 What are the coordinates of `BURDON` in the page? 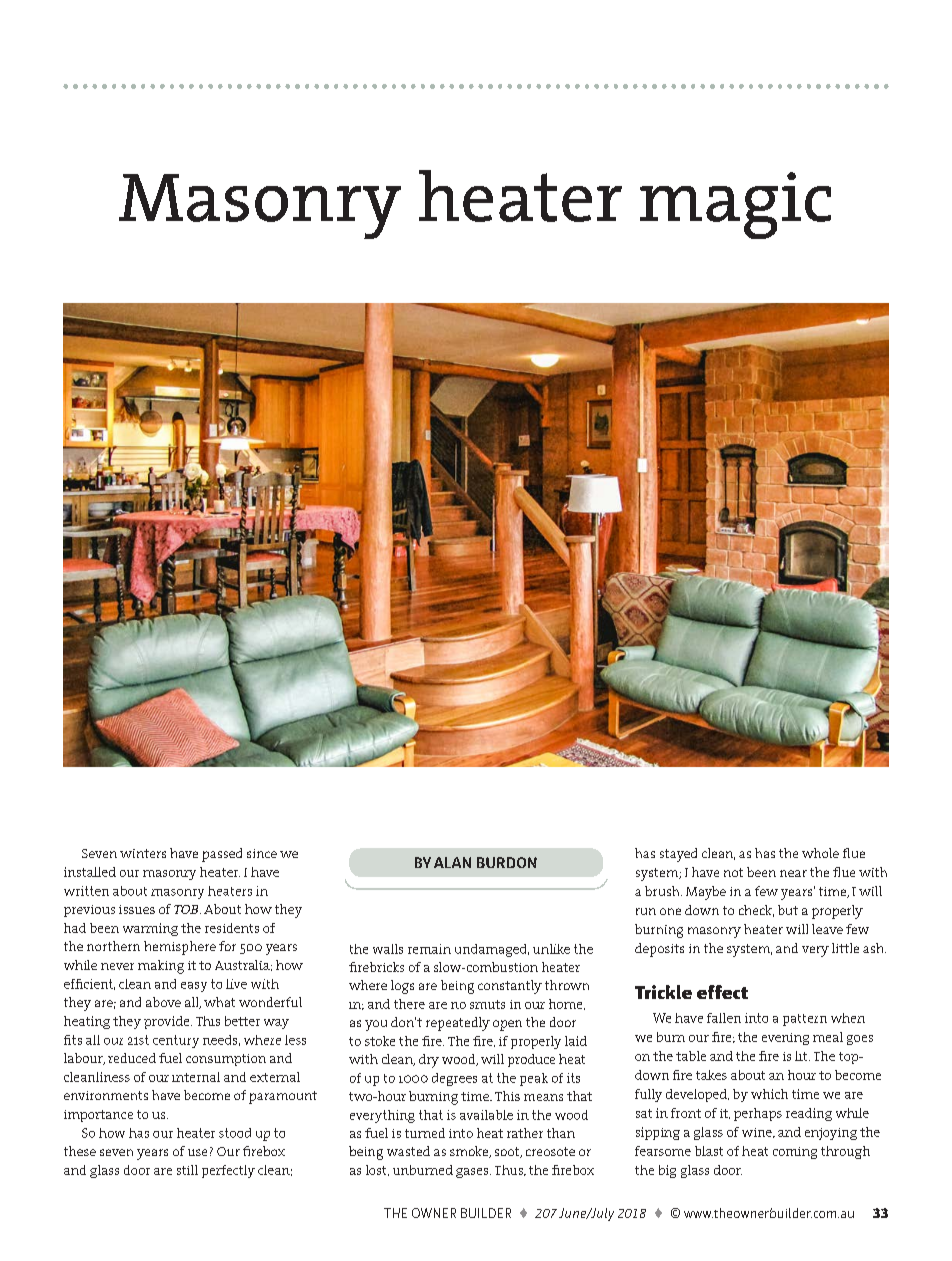 It's located at (507, 862).
